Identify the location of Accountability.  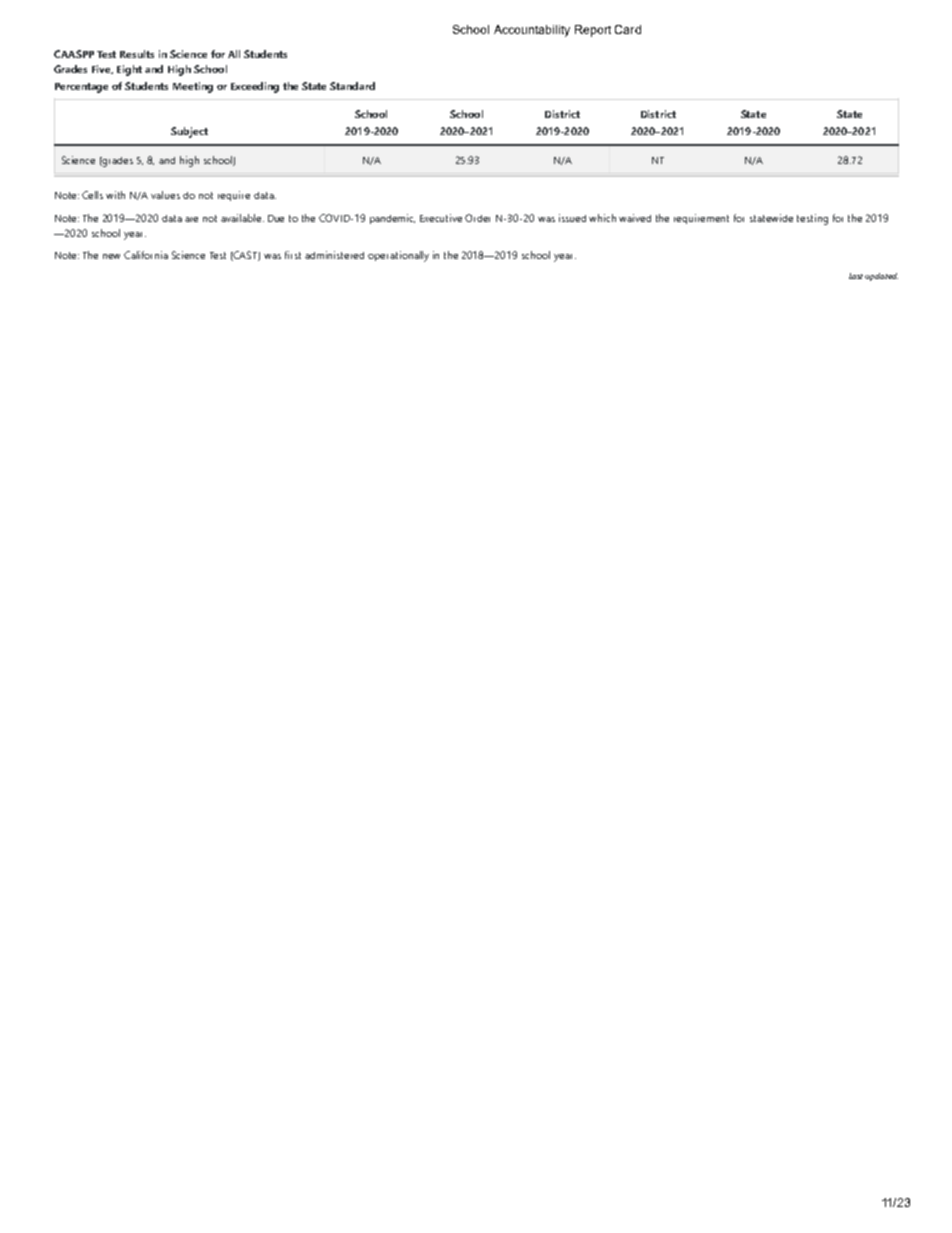
(532, 31).
